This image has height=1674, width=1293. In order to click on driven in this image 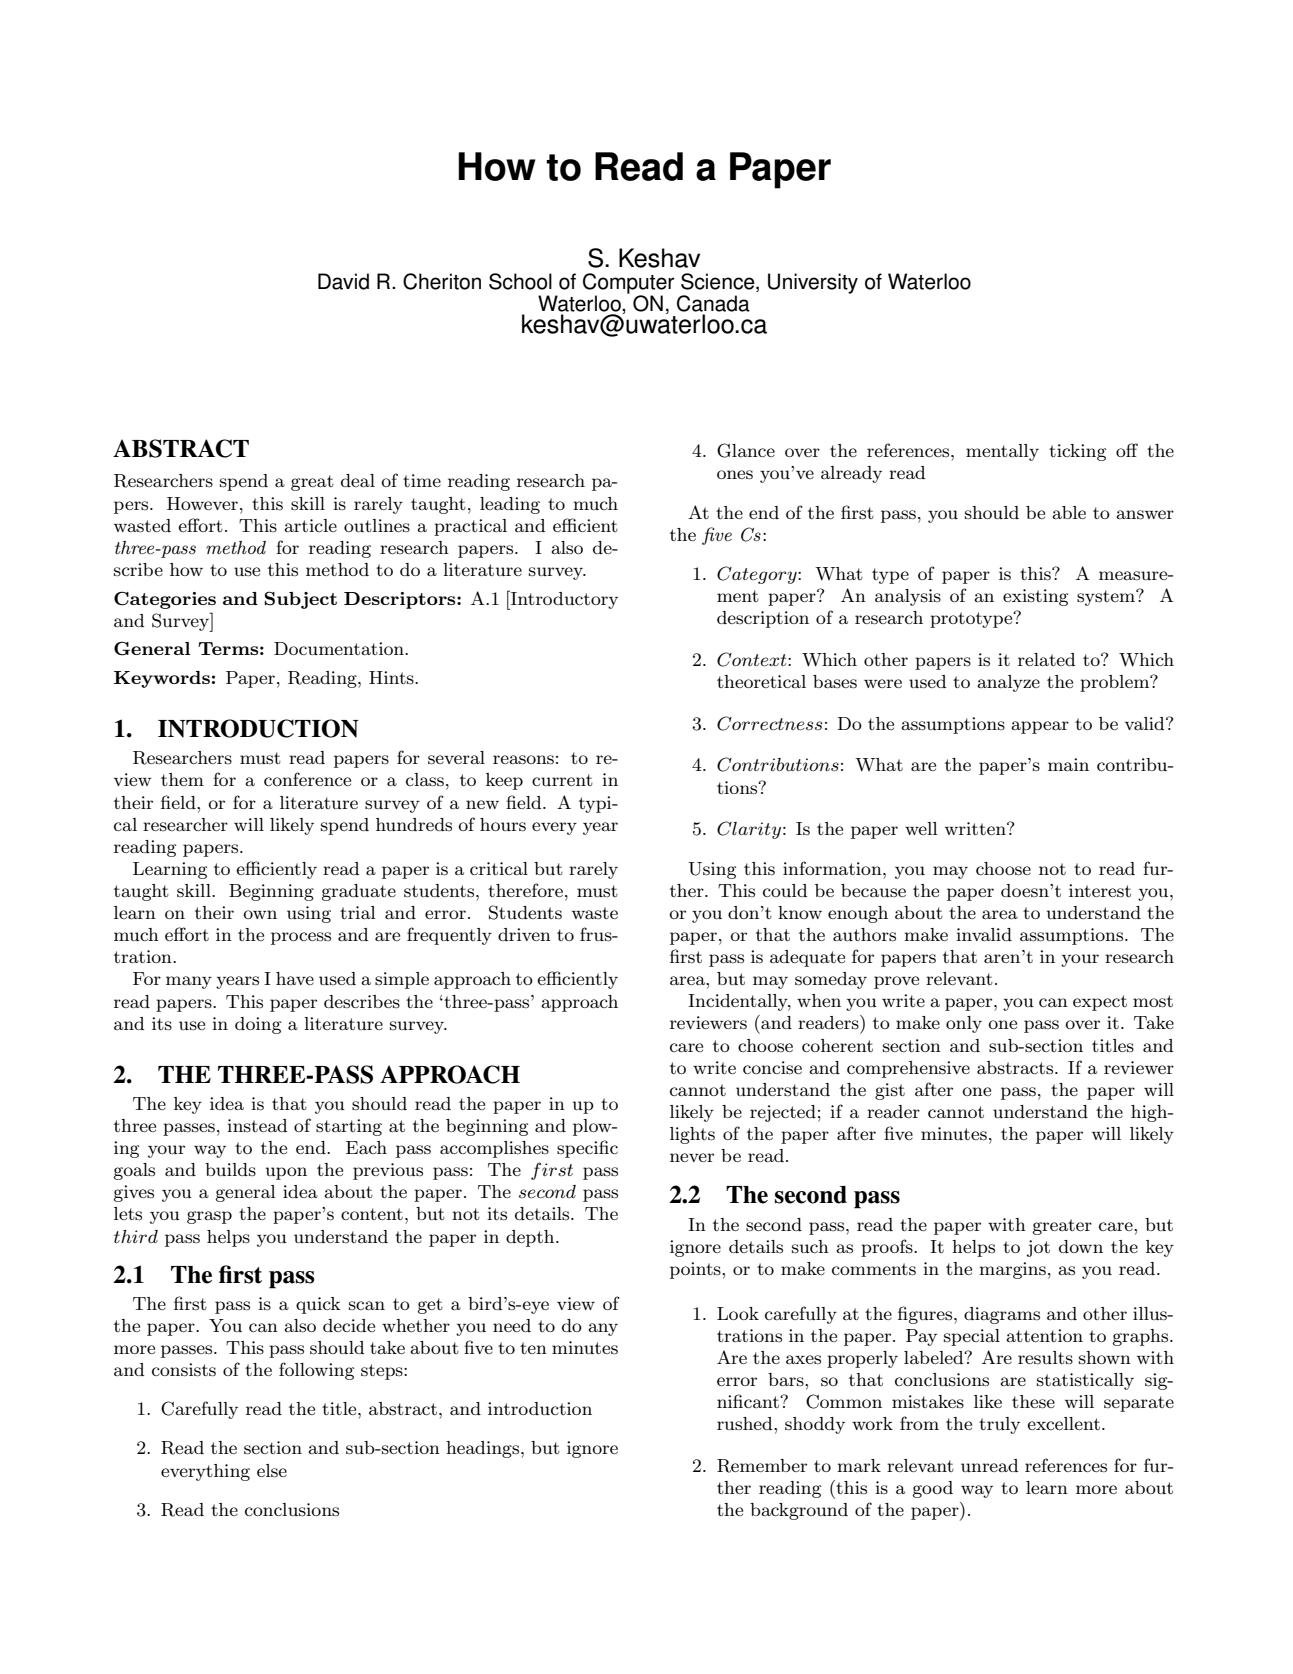, I will do `click(524, 934)`.
